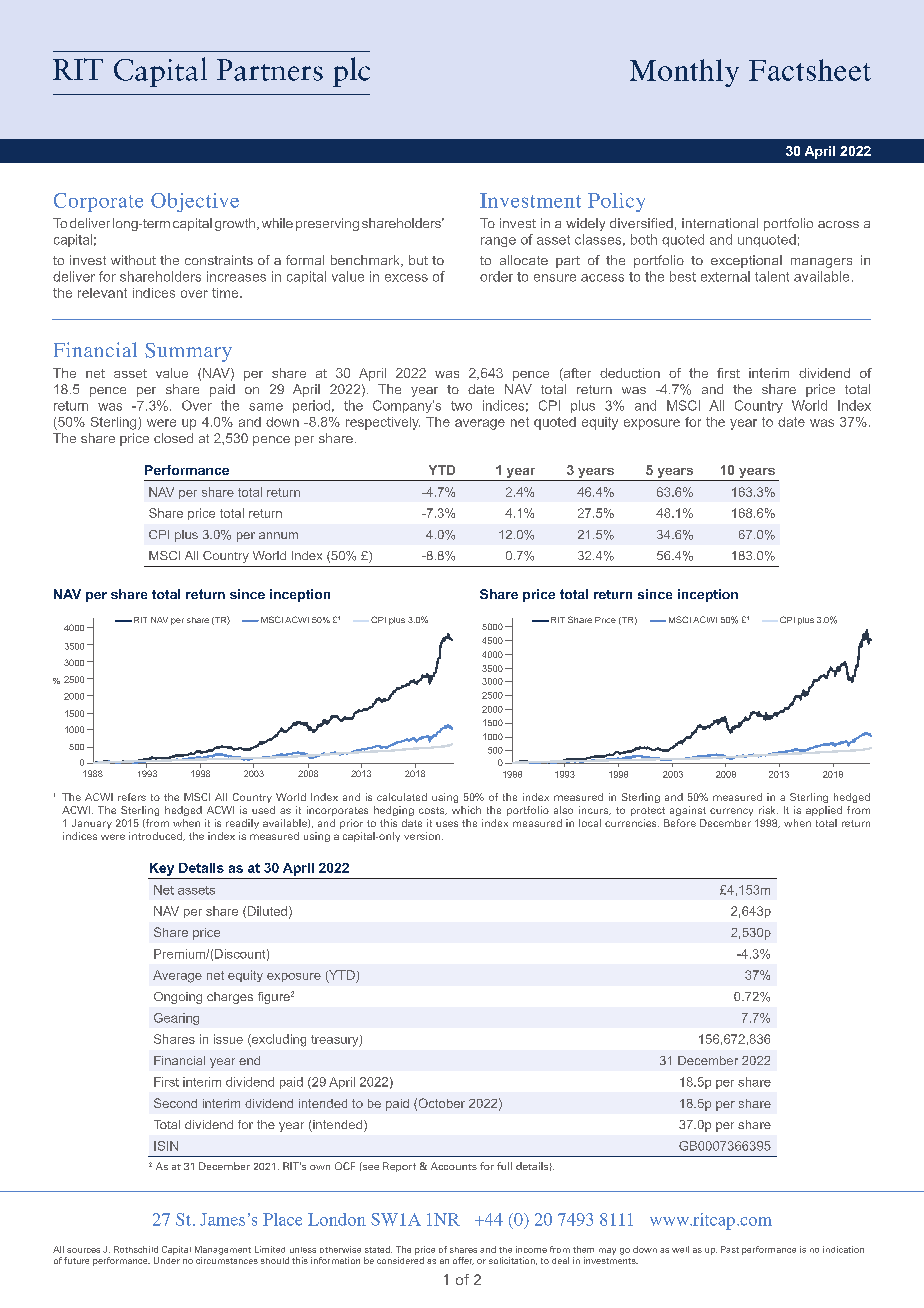  I want to click on uses, so click(447, 824).
